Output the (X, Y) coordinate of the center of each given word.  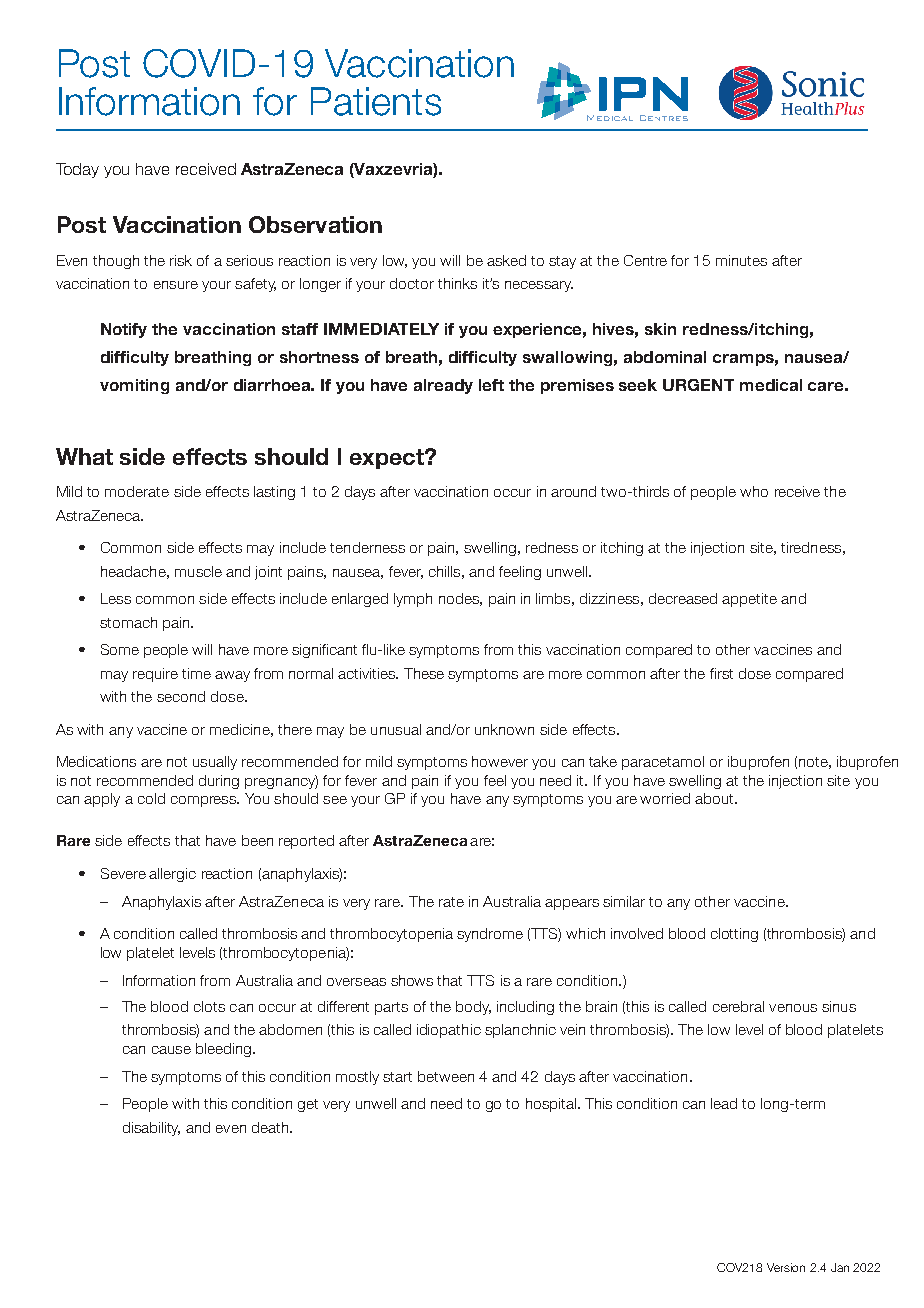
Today (77, 170)
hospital (551, 1105)
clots (209, 1006)
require (155, 675)
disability (151, 1129)
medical (771, 385)
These (424, 673)
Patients (376, 101)
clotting (734, 935)
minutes (741, 260)
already (443, 386)
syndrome (490, 935)
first (721, 673)
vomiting (134, 386)
